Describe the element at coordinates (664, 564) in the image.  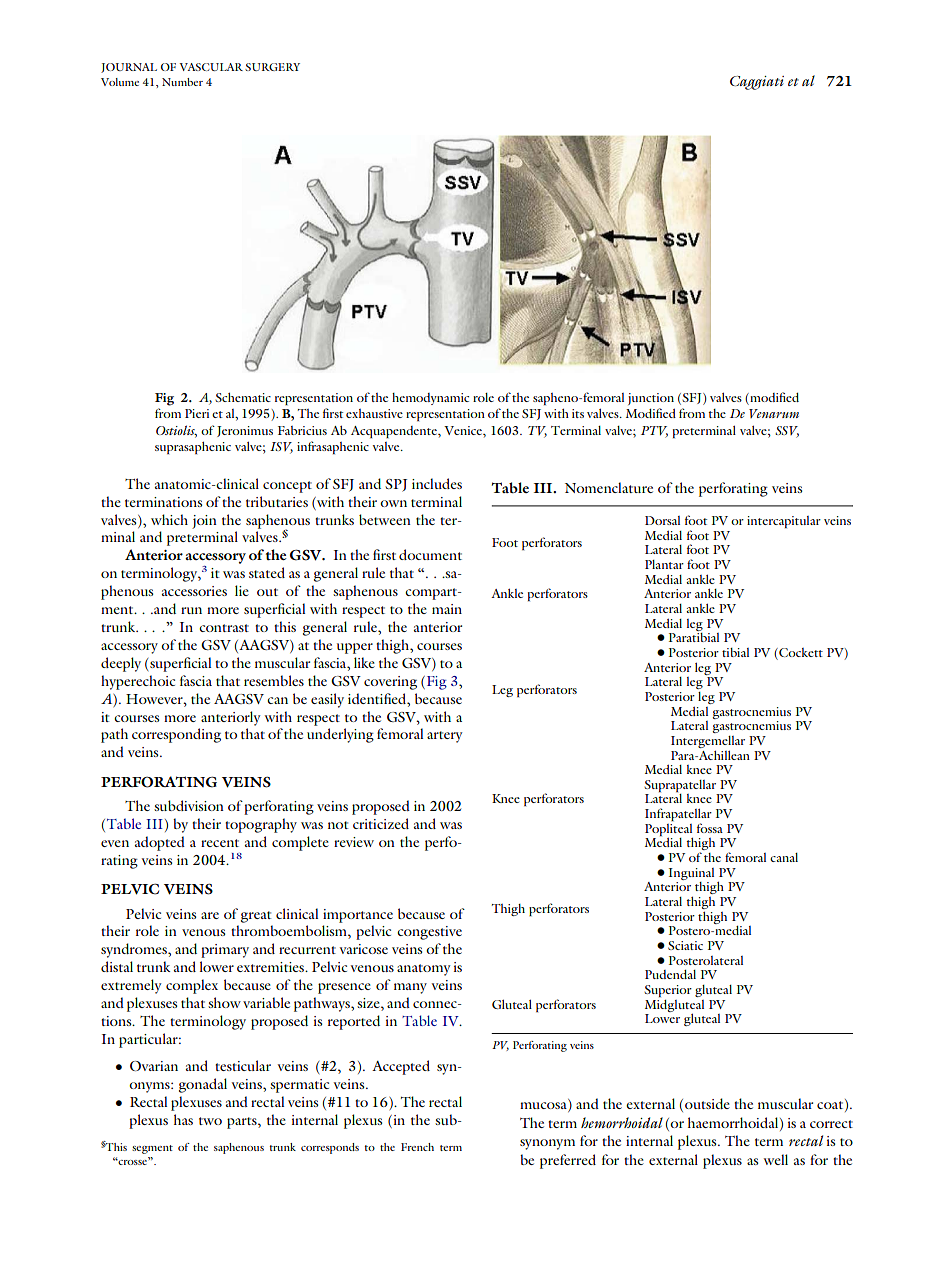
I see `Plantar` at that location.
